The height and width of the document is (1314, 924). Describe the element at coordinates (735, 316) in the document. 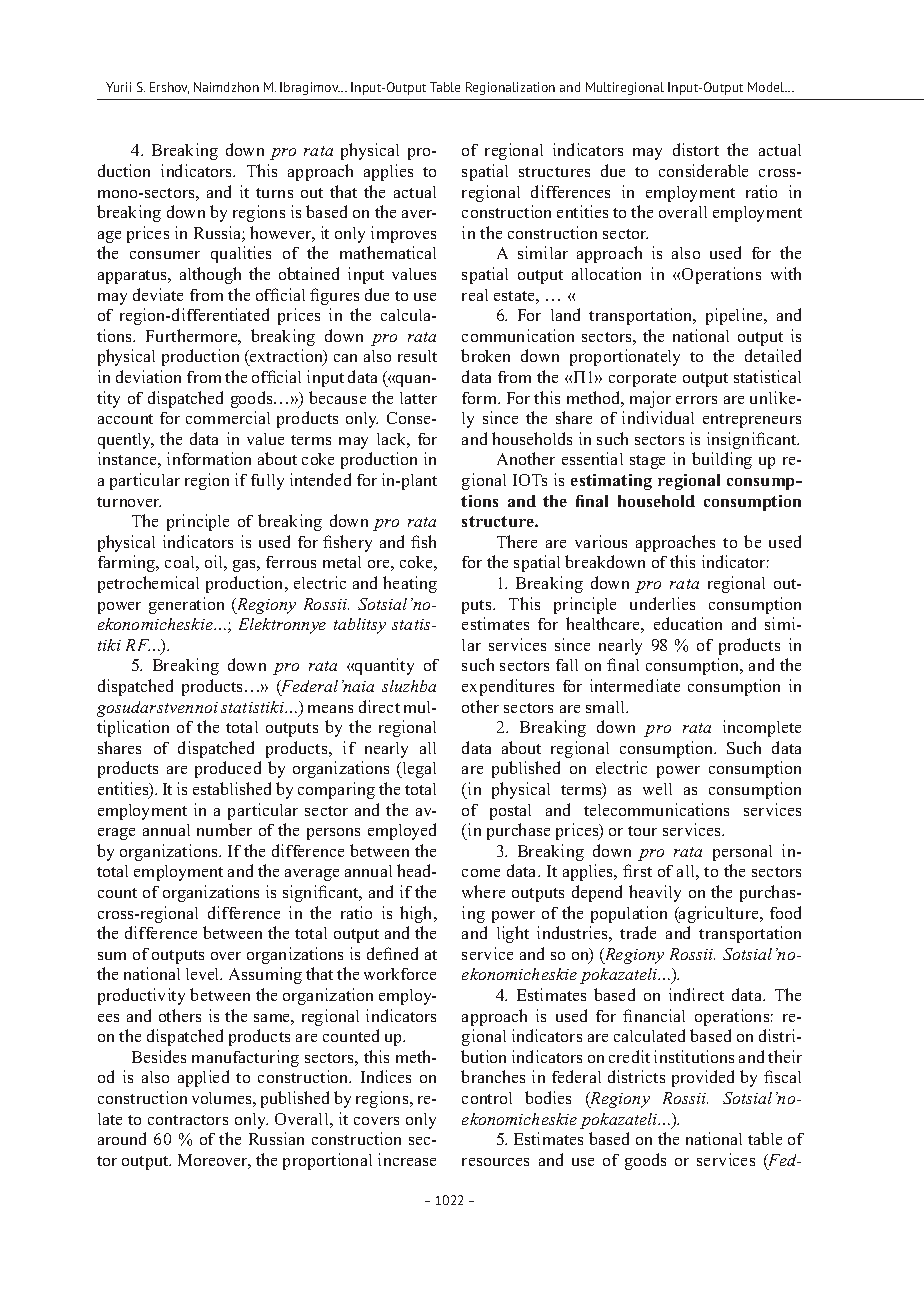

I see `pipeline` at that location.
